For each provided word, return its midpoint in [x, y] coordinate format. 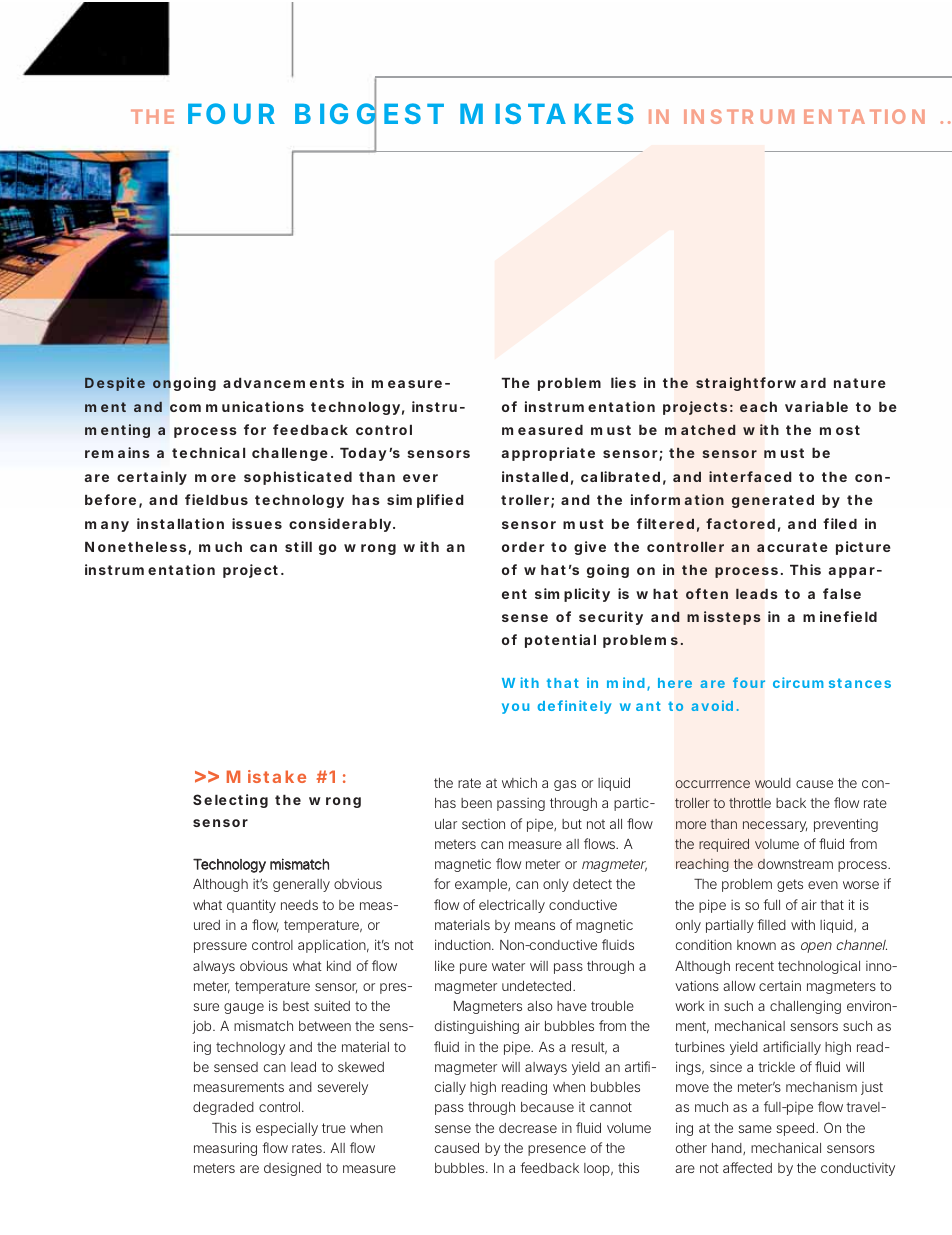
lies [623, 382]
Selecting [230, 801]
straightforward [761, 384]
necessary [775, 826]
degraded [223, 1108]
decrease [528, 1128]
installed [535, 476]
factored [740, 523]
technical [208, 452]
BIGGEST [369, 114]
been [476, 803]
